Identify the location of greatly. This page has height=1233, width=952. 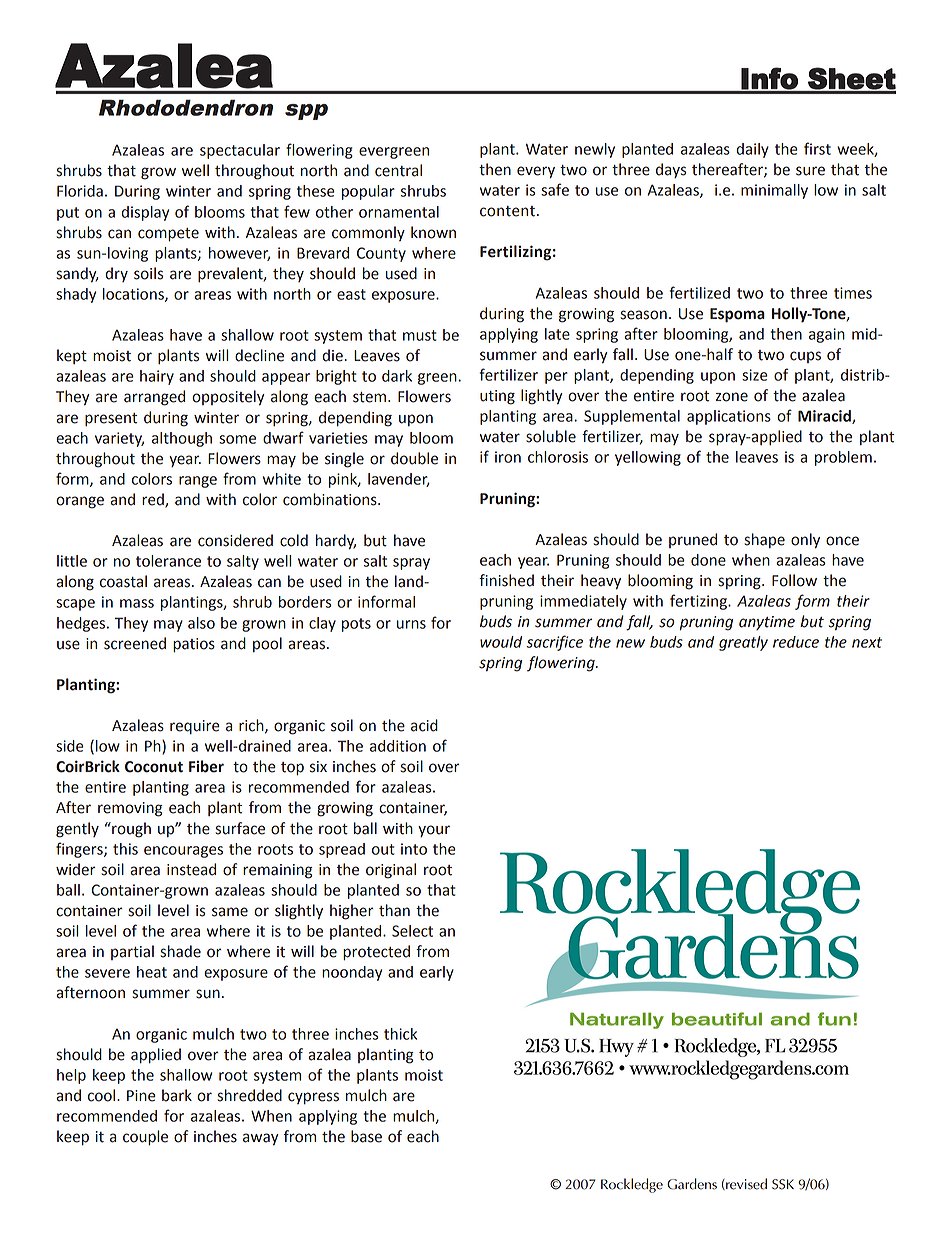
(743, 643).
